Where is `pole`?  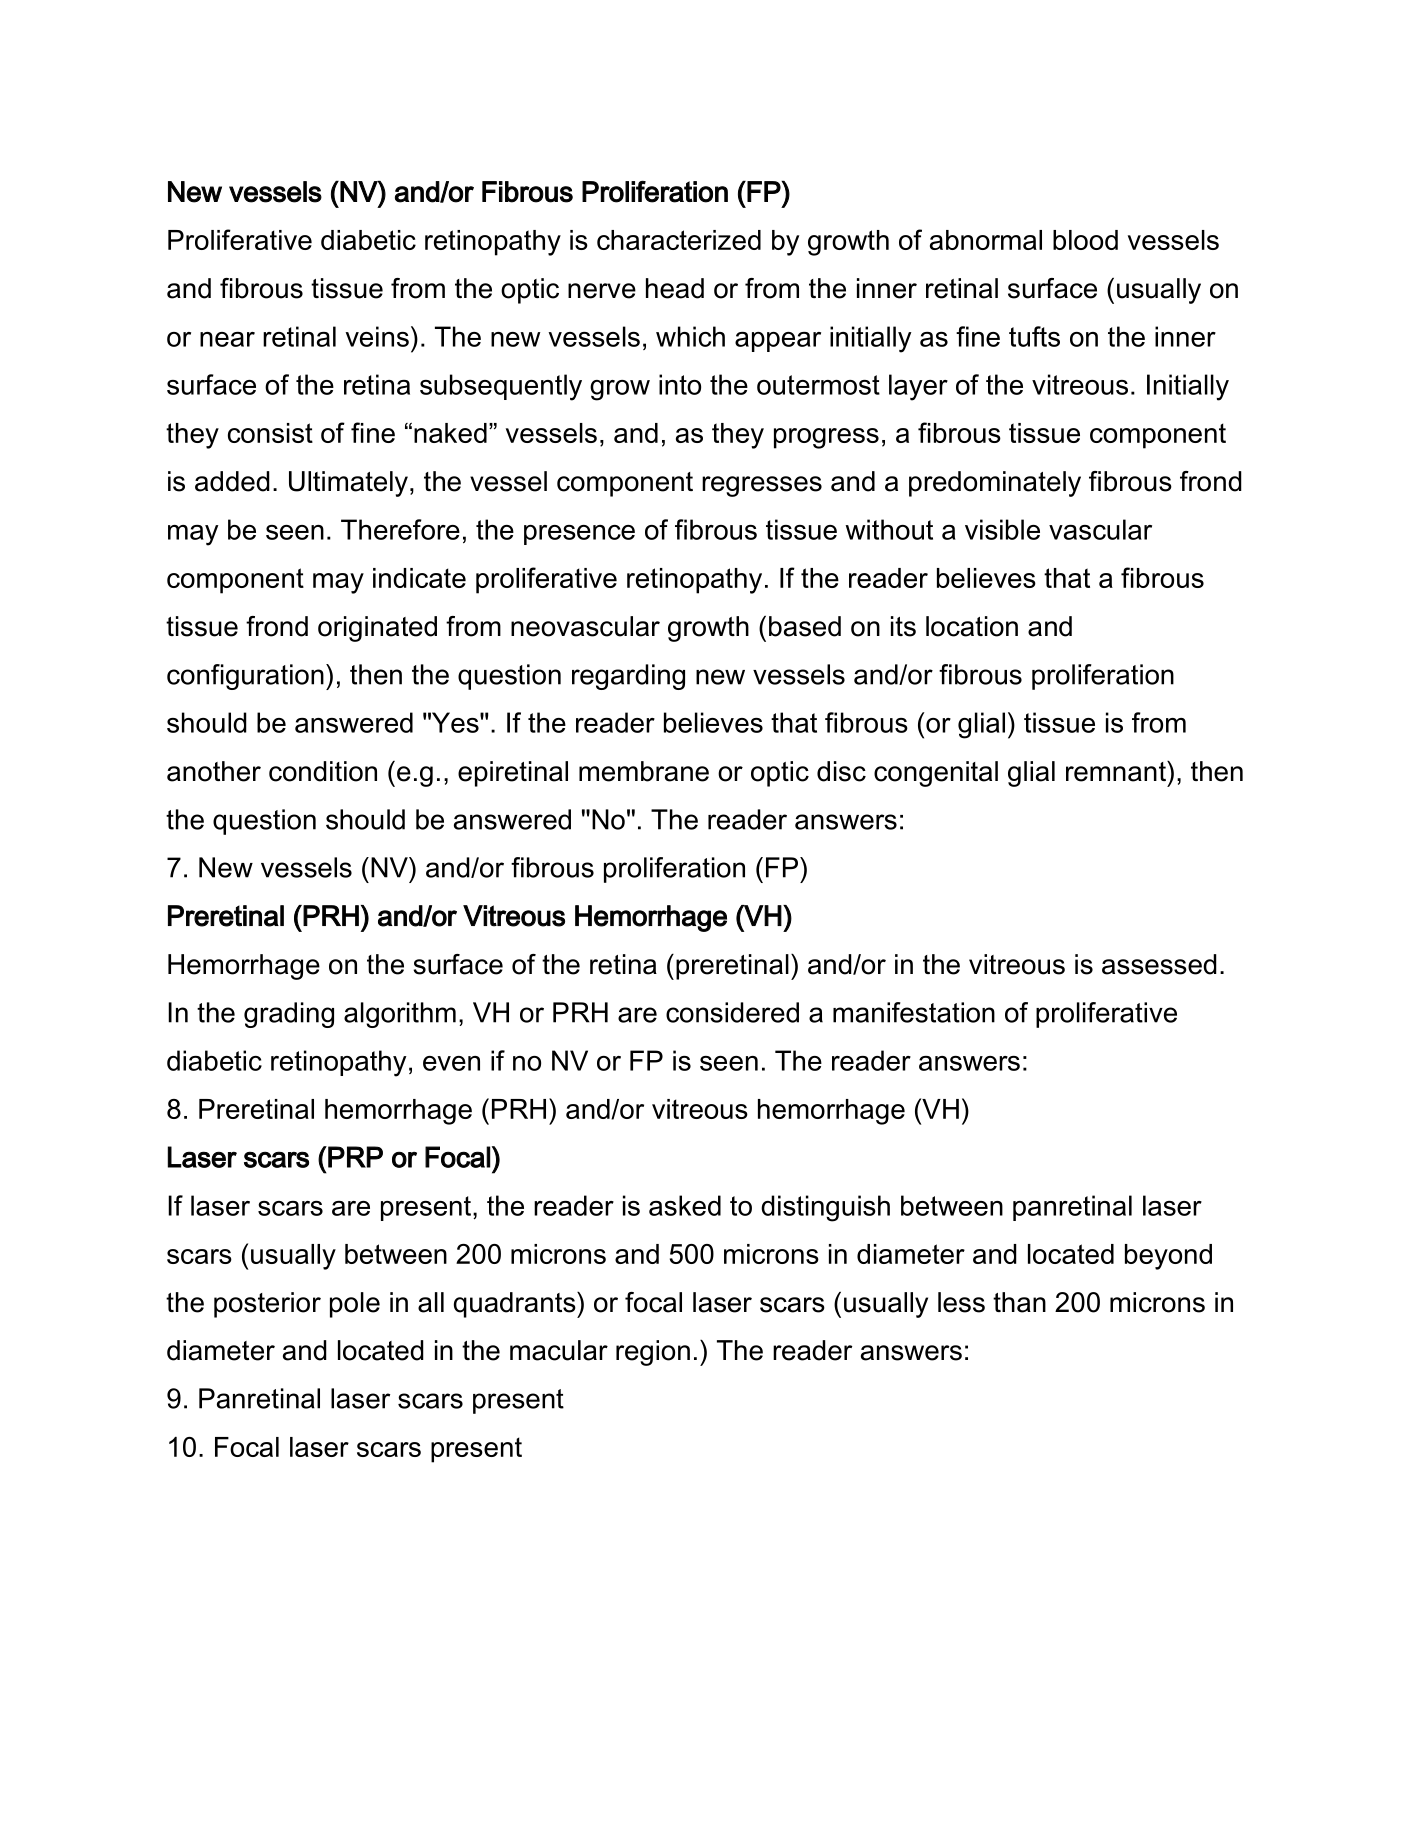 pole is located at coordinates (355, 1305).
